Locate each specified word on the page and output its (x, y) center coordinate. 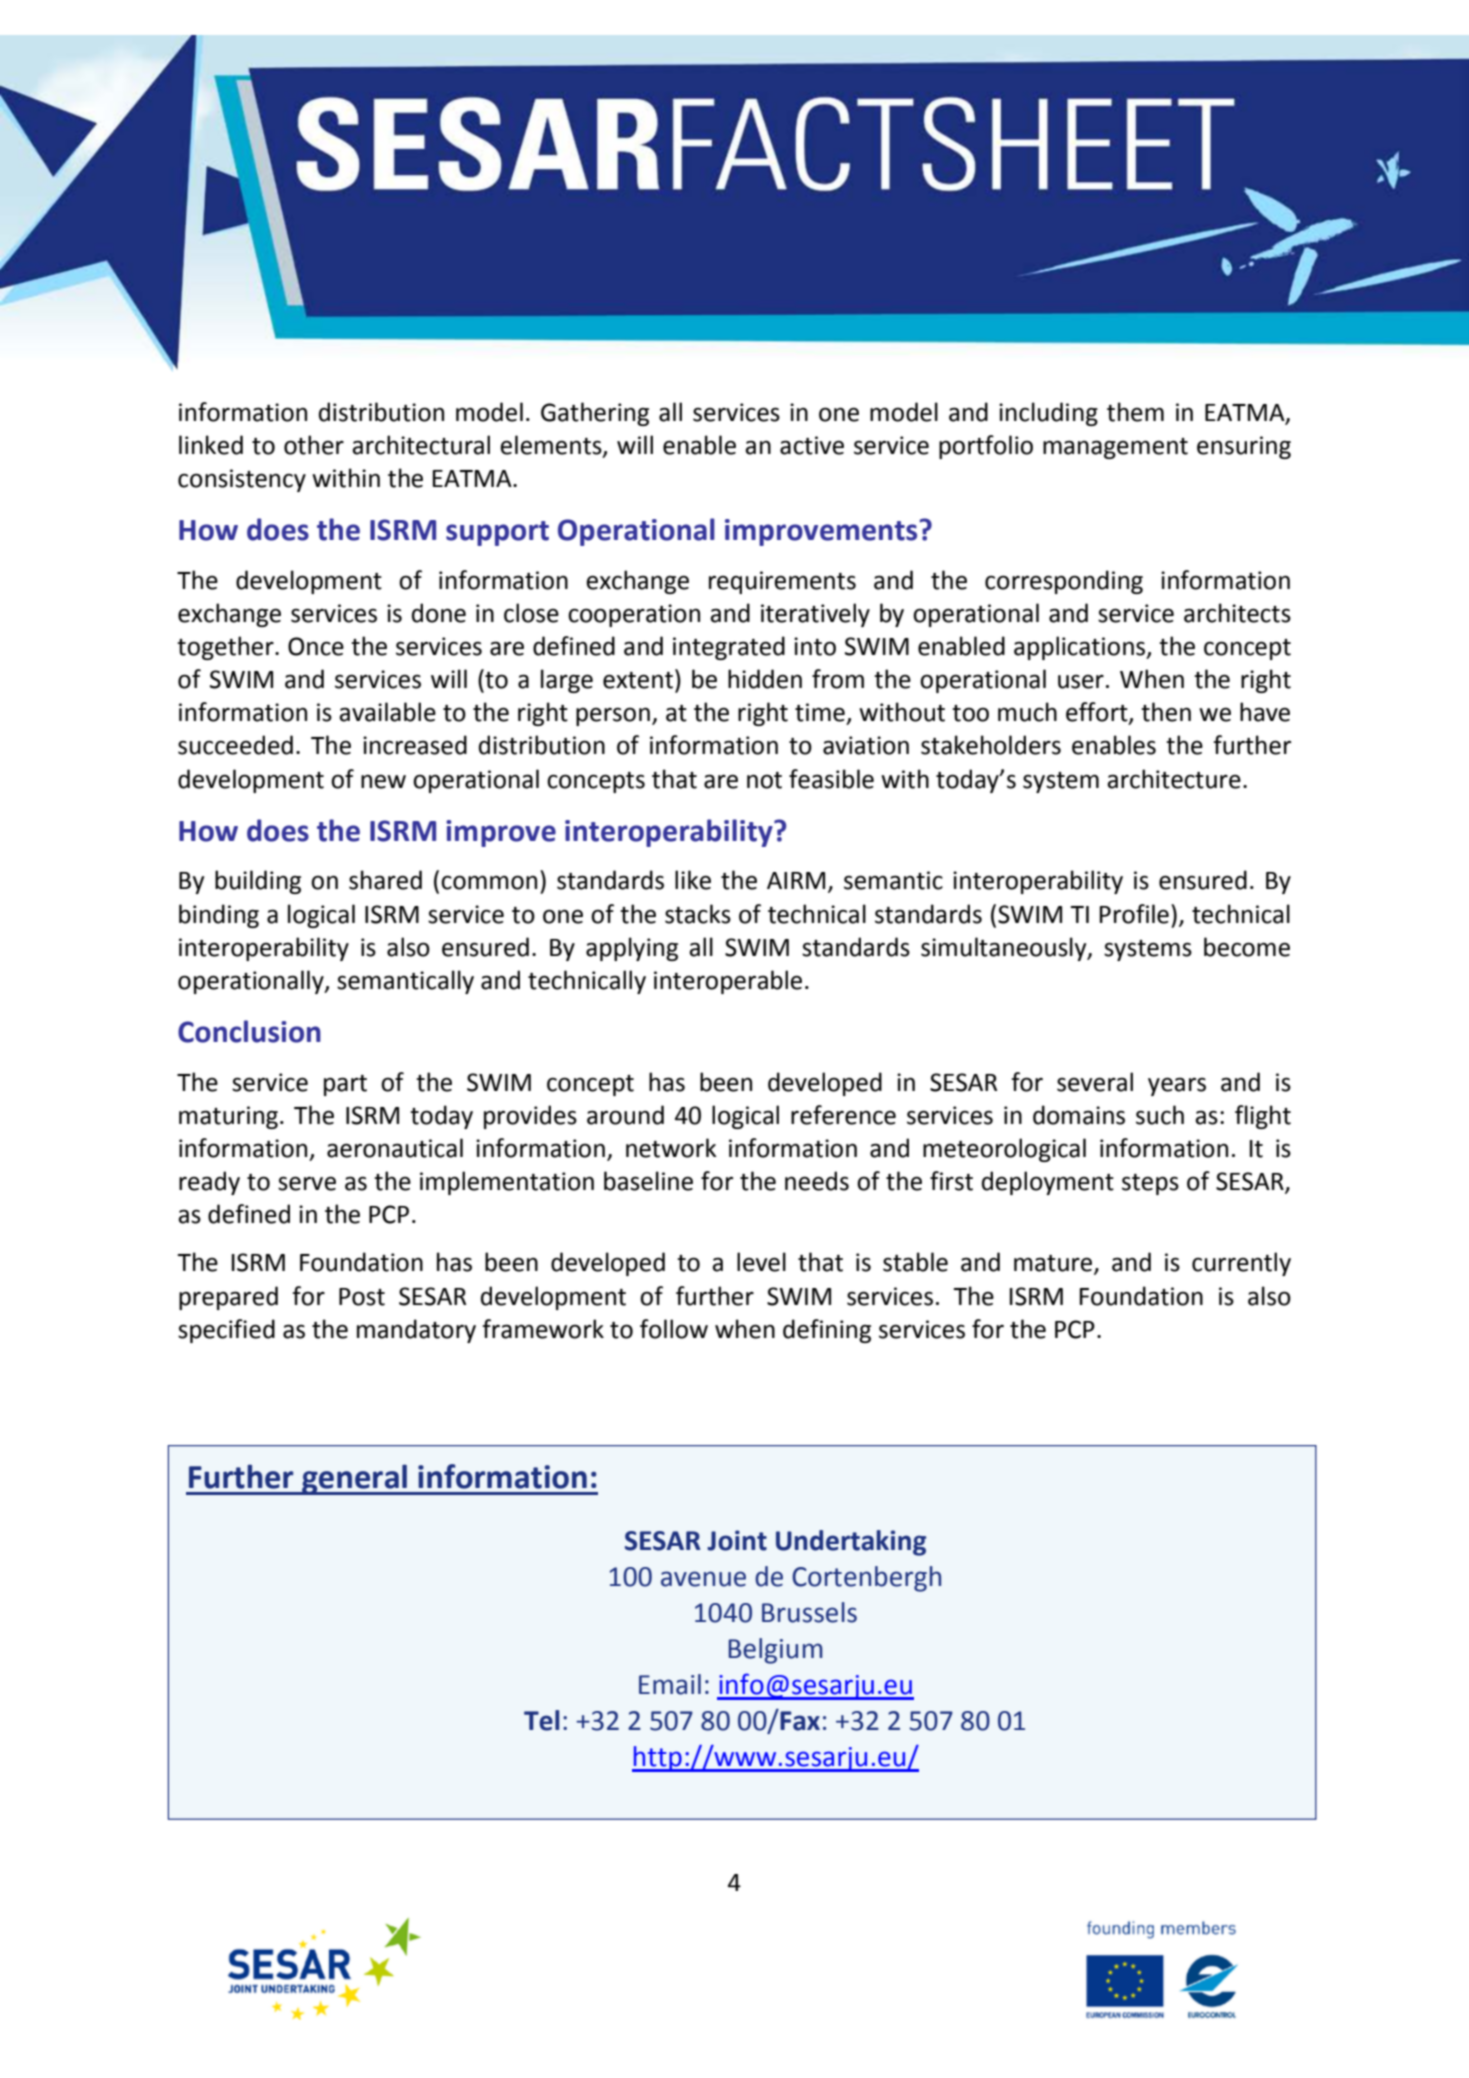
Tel (541, 1720)
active (812, 445)
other (314, 445)
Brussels (809, 1612)
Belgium (775, 1651)
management (1115, 448)
